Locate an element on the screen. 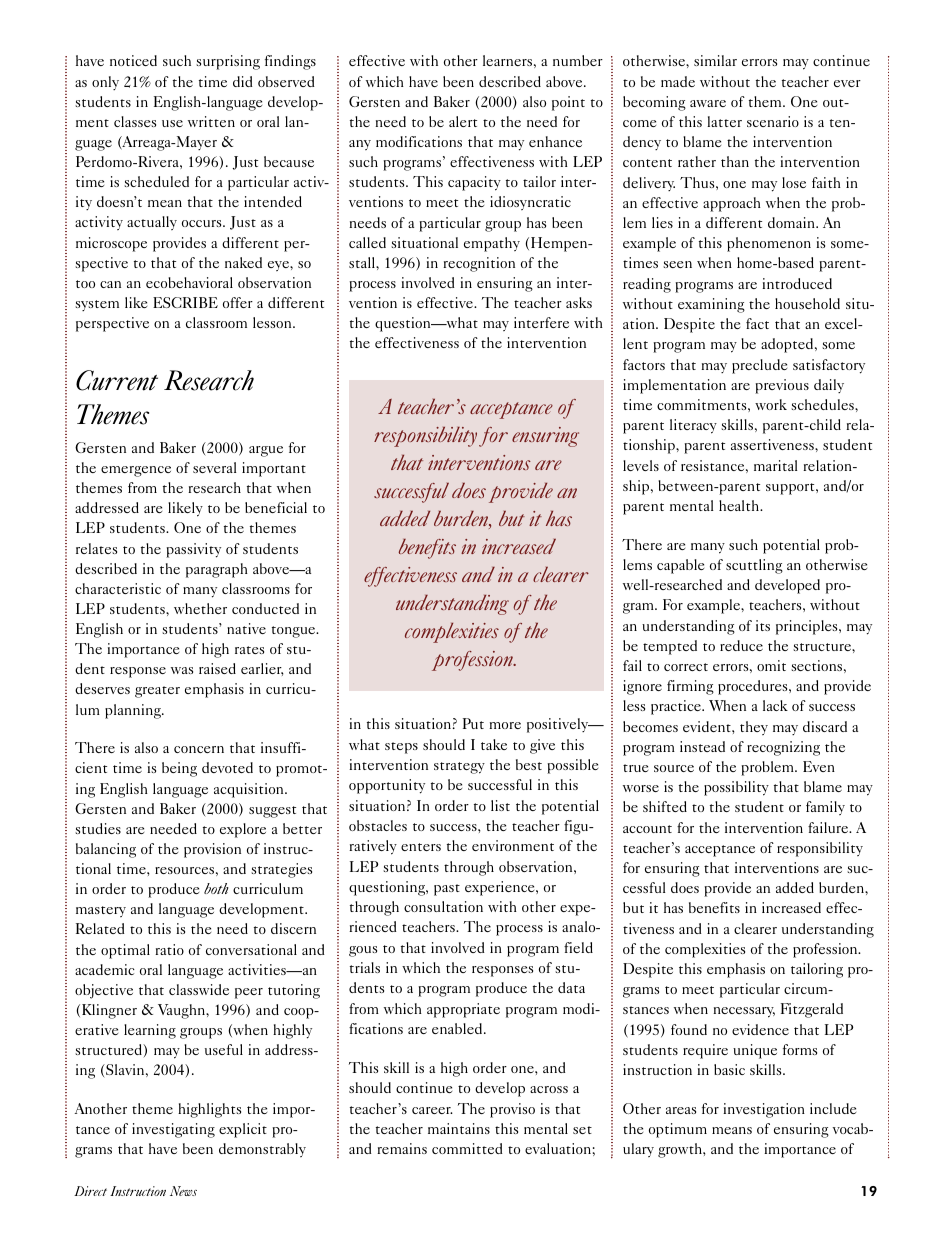  account is located at coordinates (647, 829).
